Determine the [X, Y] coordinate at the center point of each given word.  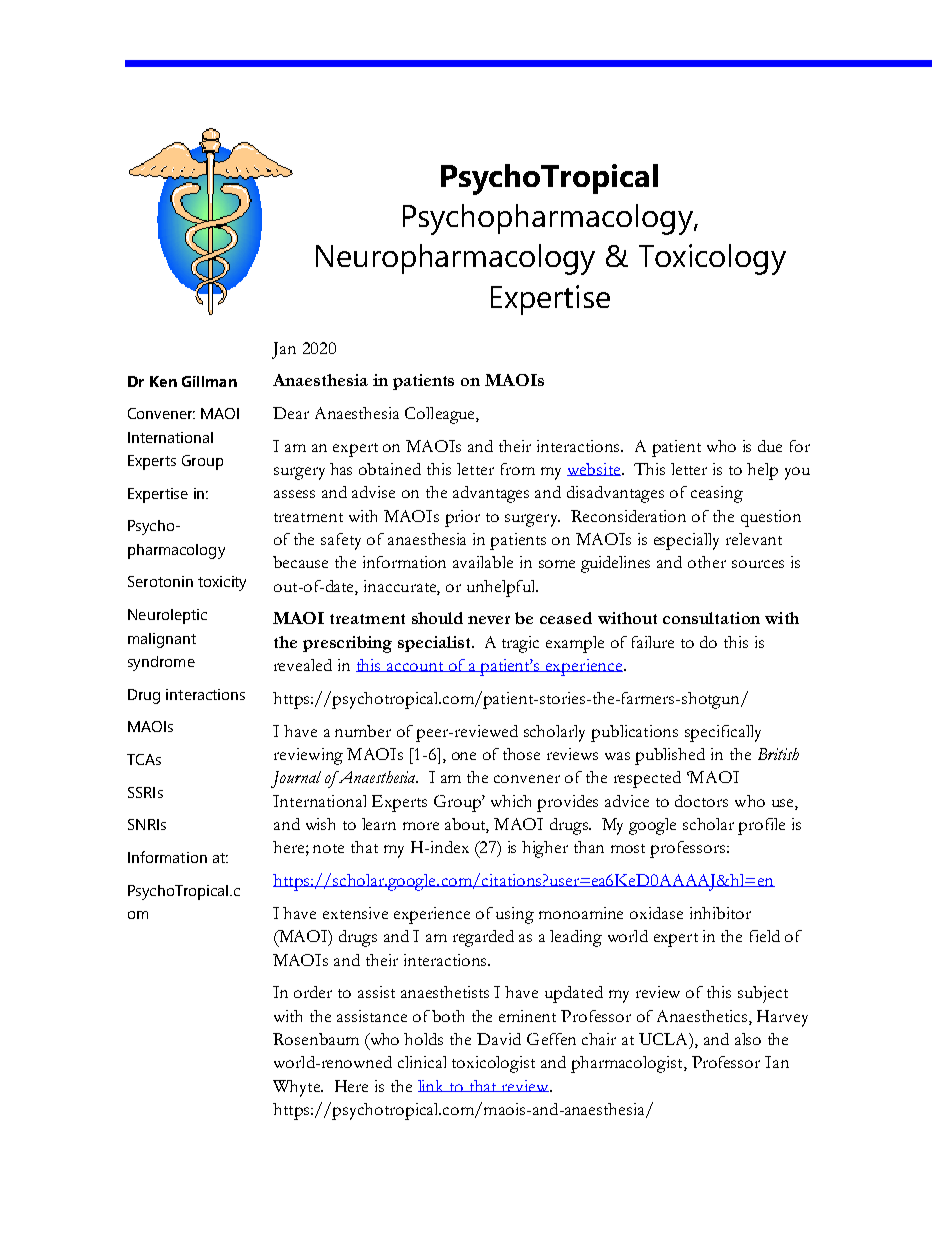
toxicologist [493, 1064]
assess [294, 494]
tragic [520, 644]
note [328, 848]
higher [545, 849]
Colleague [441, 415]
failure [653, 642]
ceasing [717, 494]
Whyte [298, 1088]
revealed [303, 665]
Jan [284, 350]
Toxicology [712, 259]
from [518, 469]
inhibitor [720, 913]
